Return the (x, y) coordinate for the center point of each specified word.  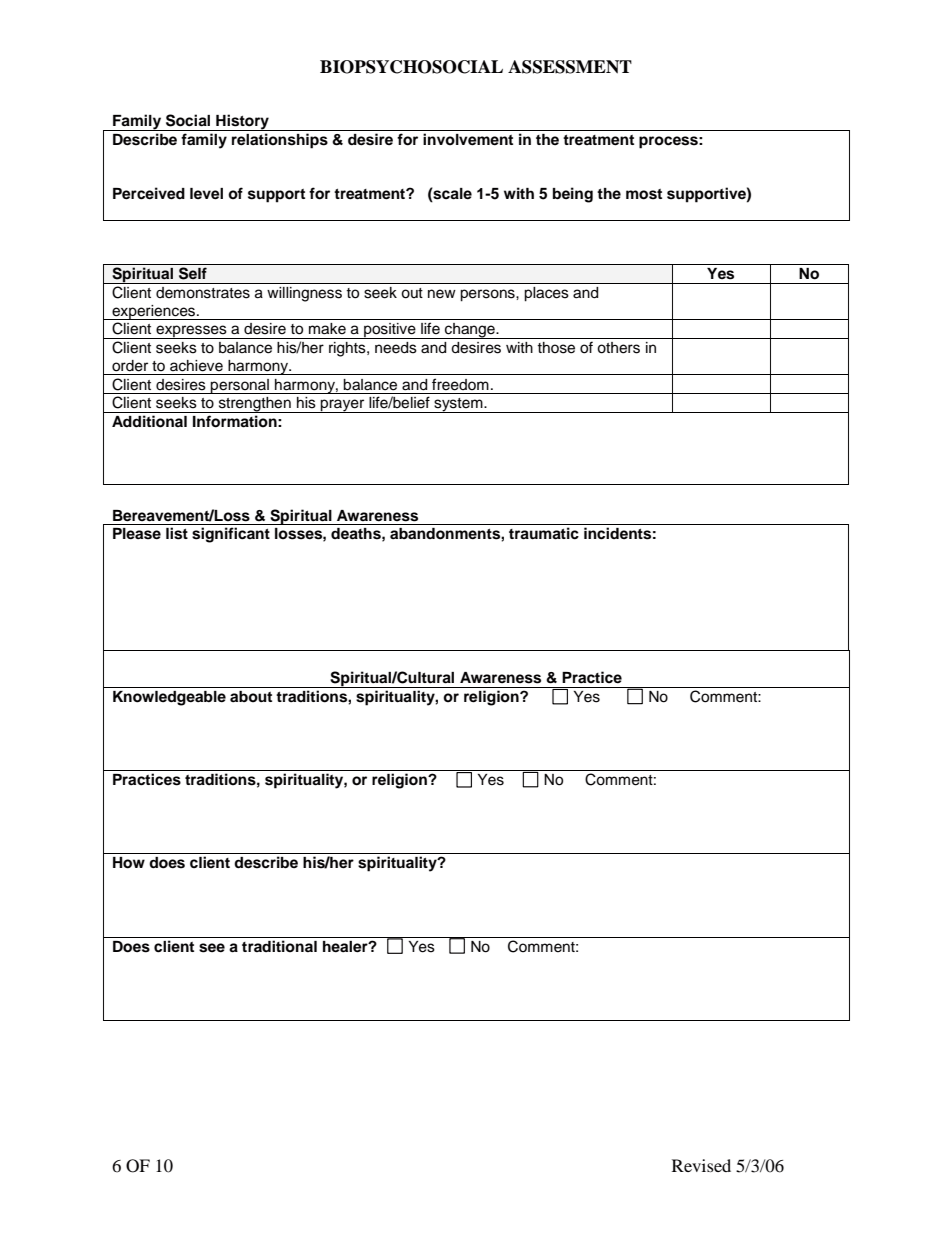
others (618, 348)
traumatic (544, 533)
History (242, 122)
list (177, 533)
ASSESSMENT (570, 67)
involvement (468, 139)
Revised (701, 1165)
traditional (279, 946)
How (129, 863)
